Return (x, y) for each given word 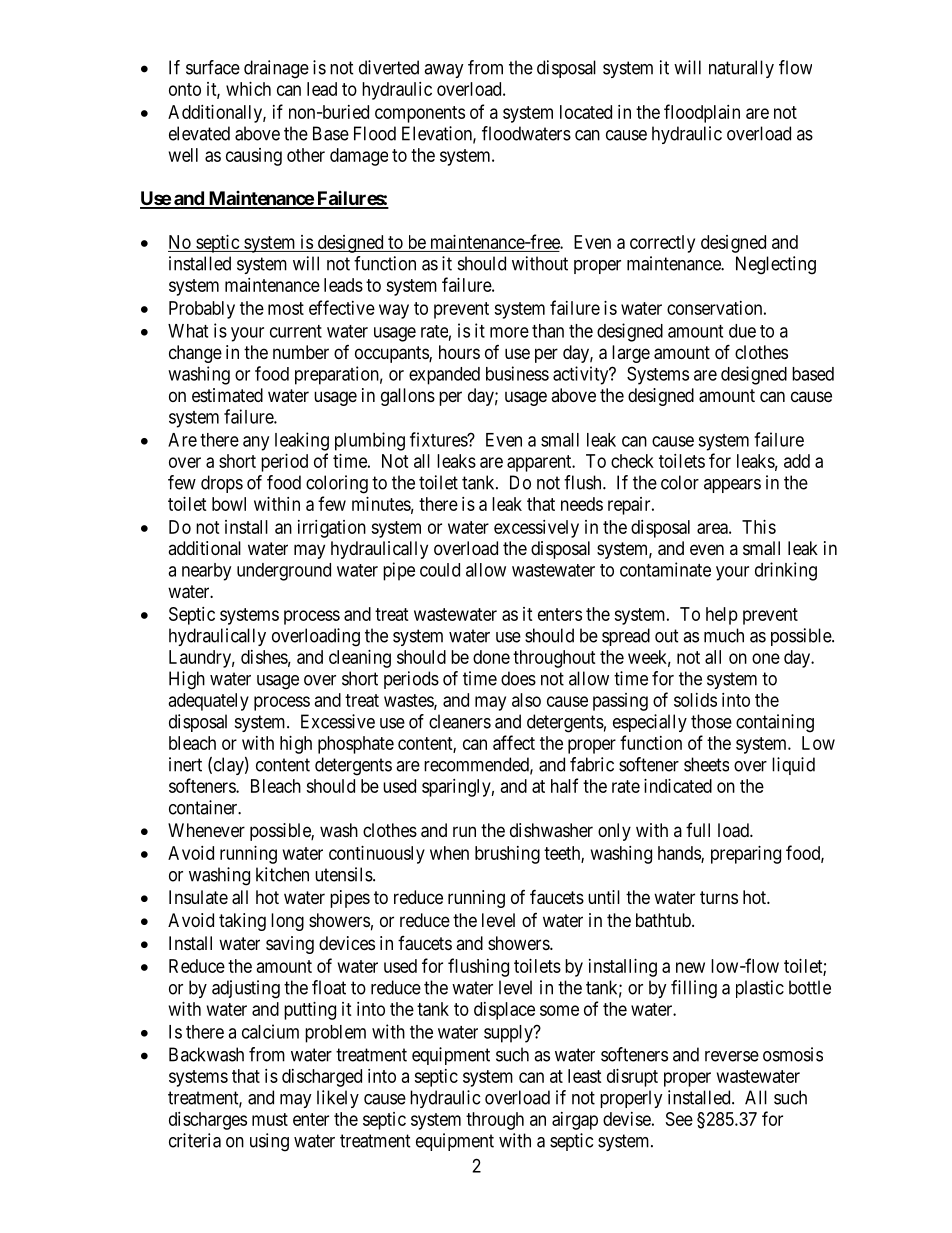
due (742, 331)
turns (719, 897)
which (248, 89)
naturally (741, 69)
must (270, 1119)
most (286, 308)
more (509, 332)
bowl (229, 504)
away (444, 71)
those (711, 721)
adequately (209, 702)
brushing (507, 855)
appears (732, 486)
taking (242, 922)
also (526, 700)
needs (582, 504)
